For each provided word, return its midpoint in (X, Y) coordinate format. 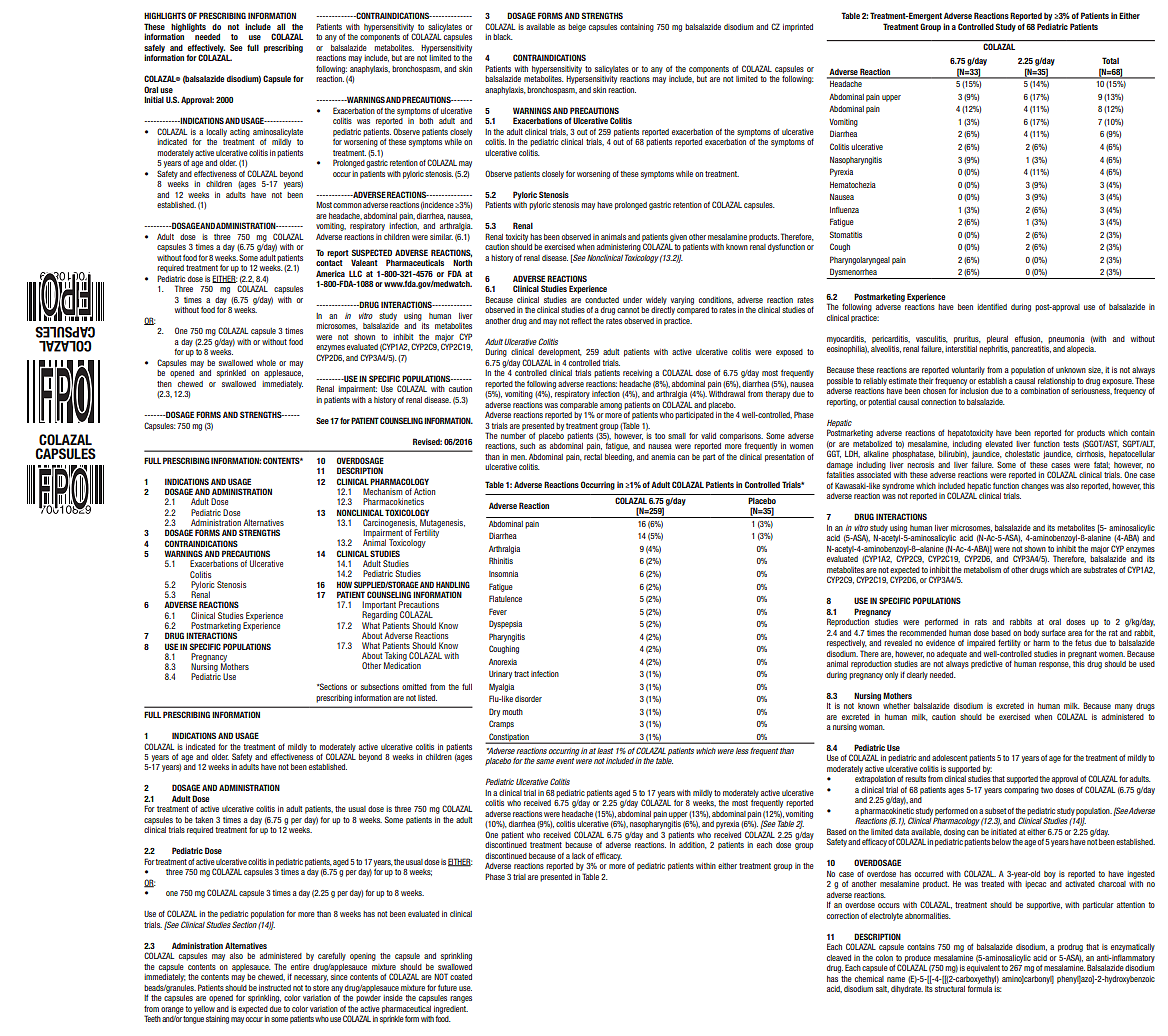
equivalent (983, 969)
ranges (461, 999)
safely (154, 49)
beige (577, 28)
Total (1110, 60)
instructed (275, 988)
